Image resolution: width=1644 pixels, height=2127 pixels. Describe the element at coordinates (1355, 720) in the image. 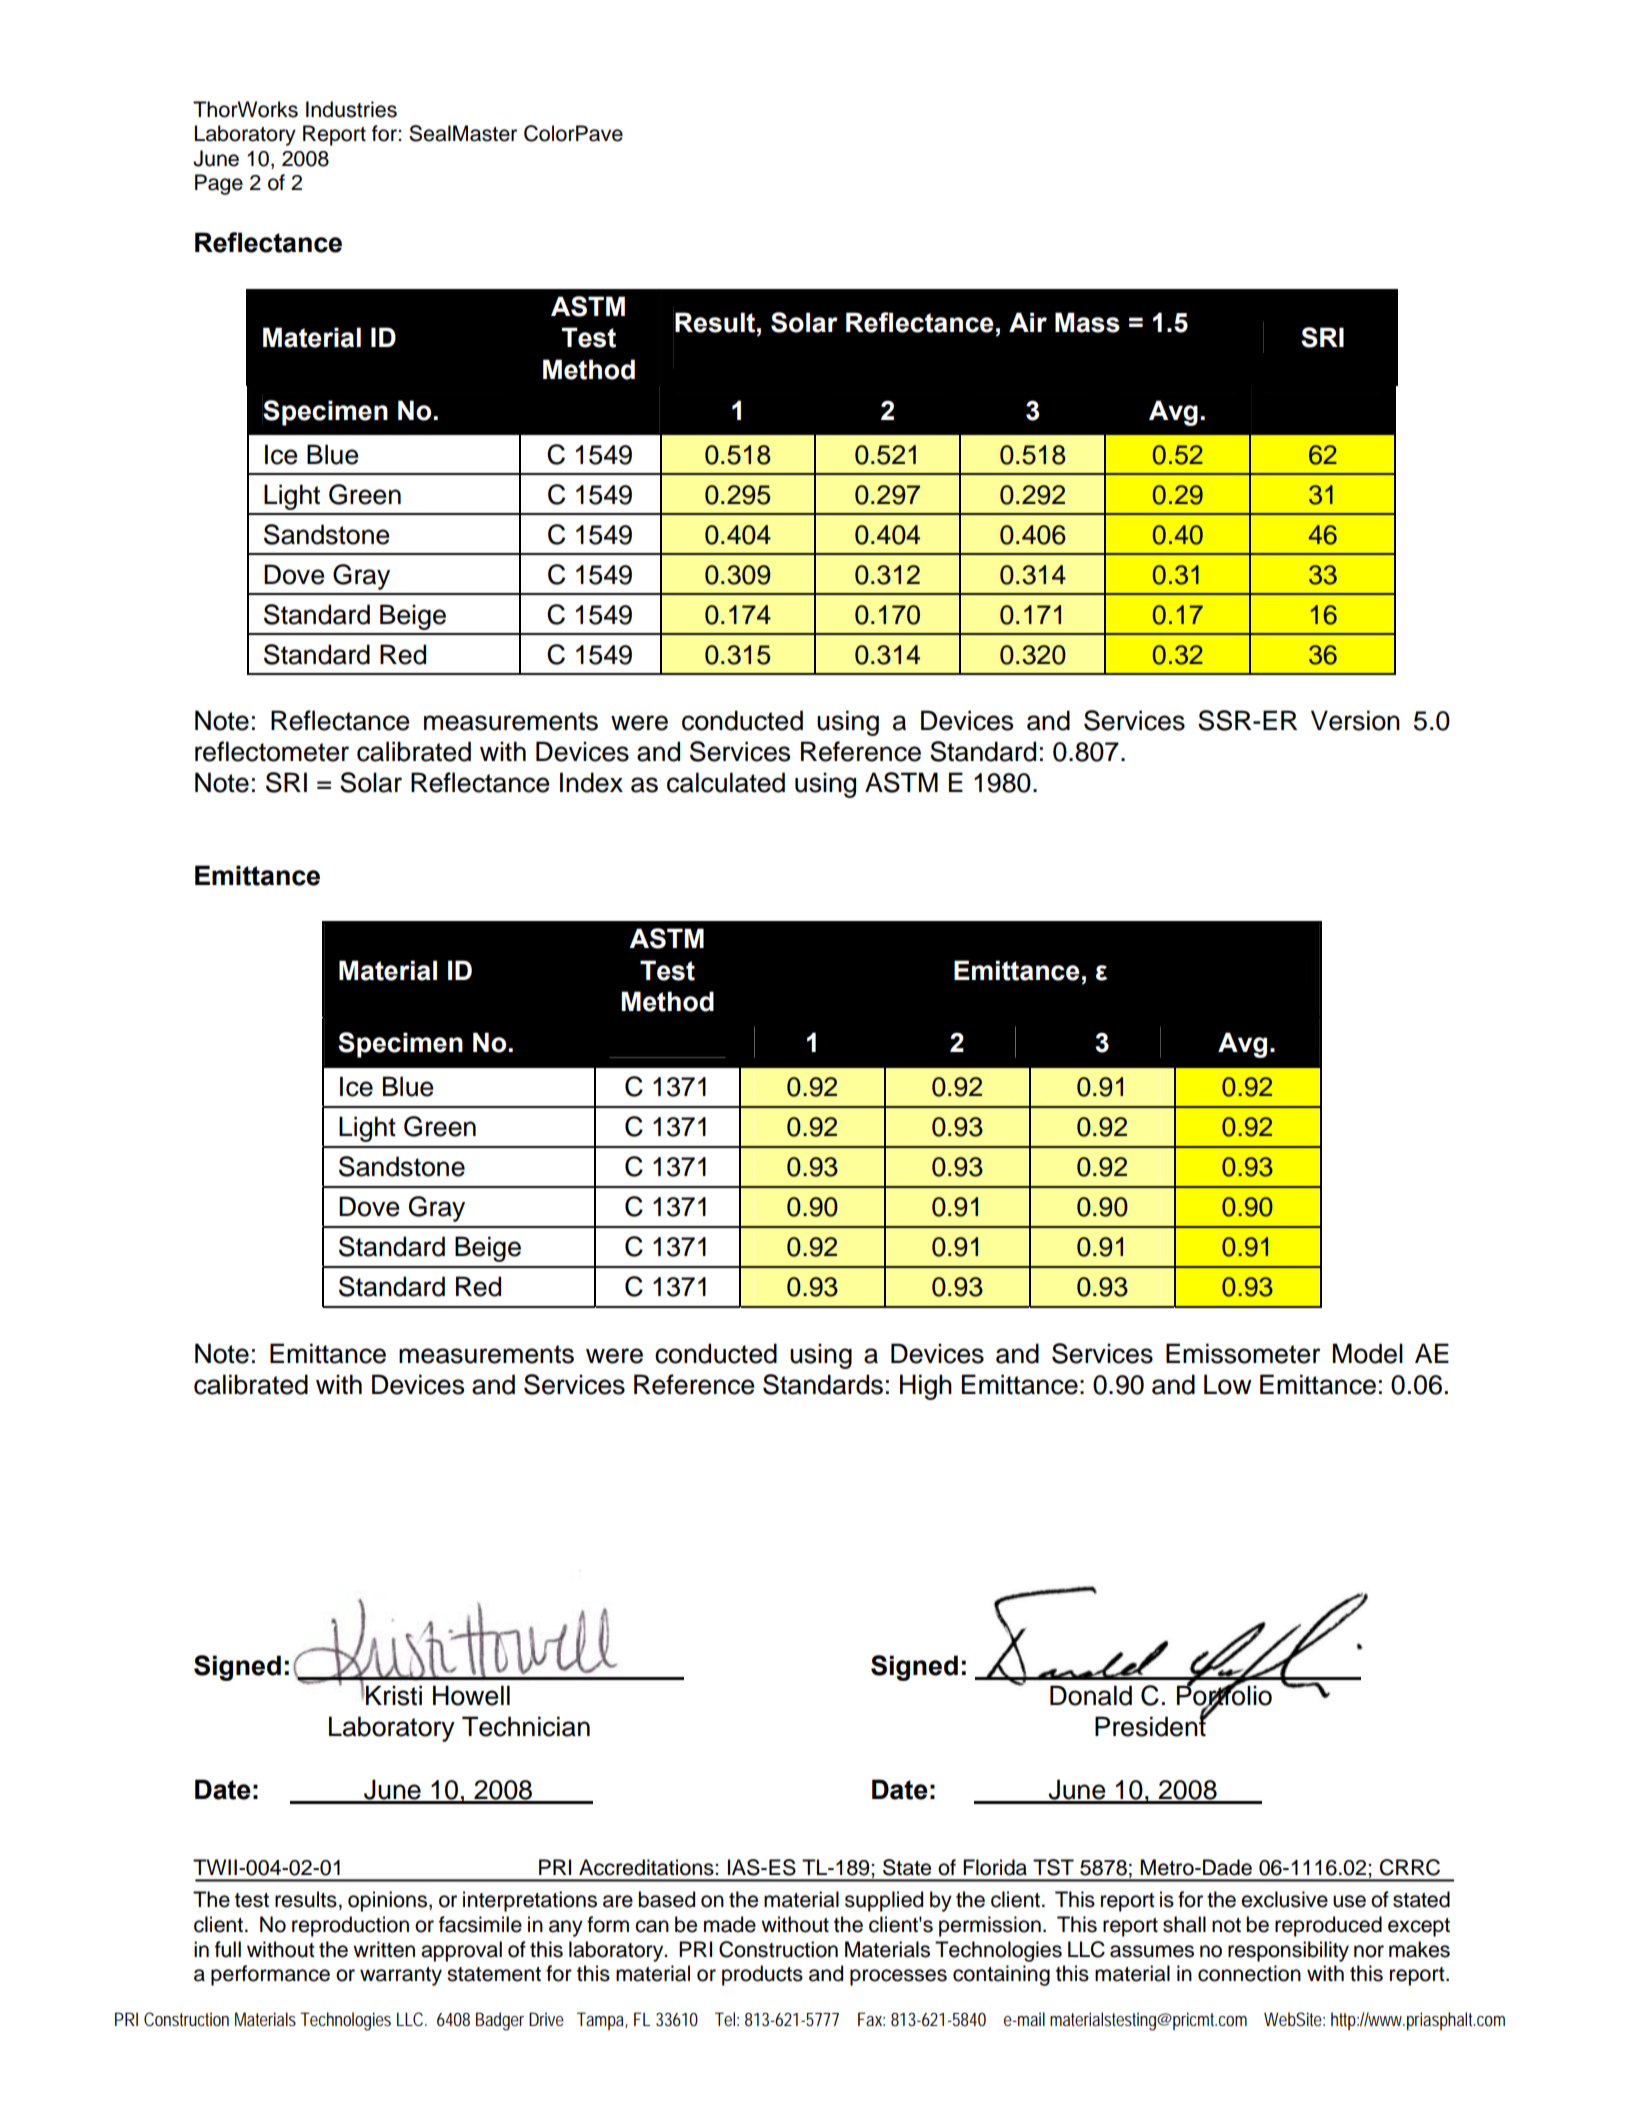

I see `Version` at that location.
